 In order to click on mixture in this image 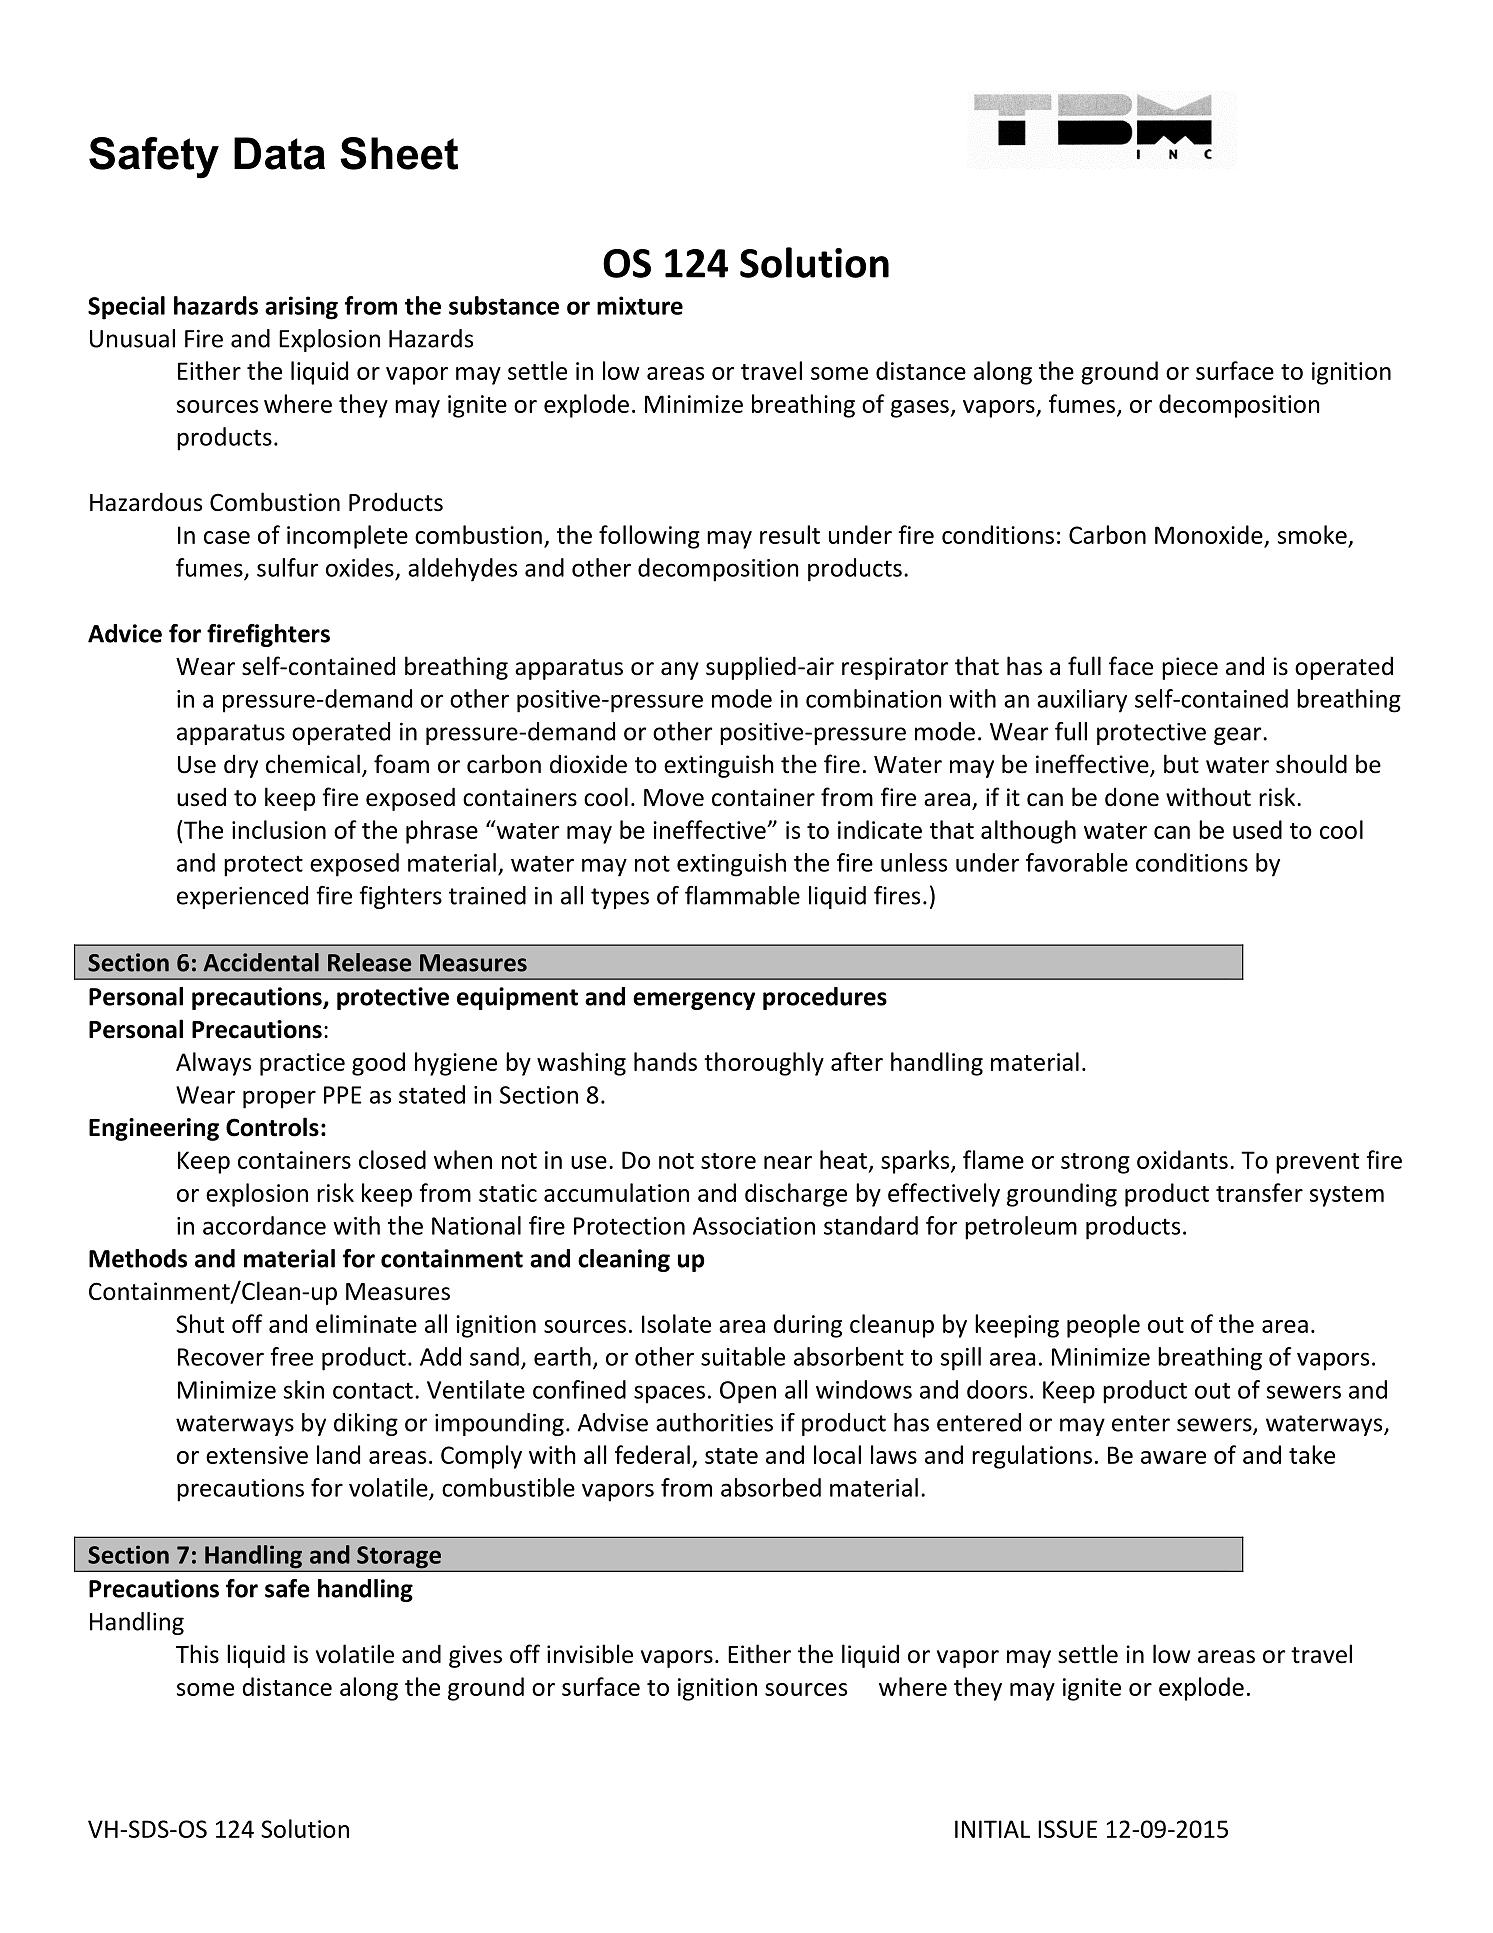, I will do `click(640, 305)`.
